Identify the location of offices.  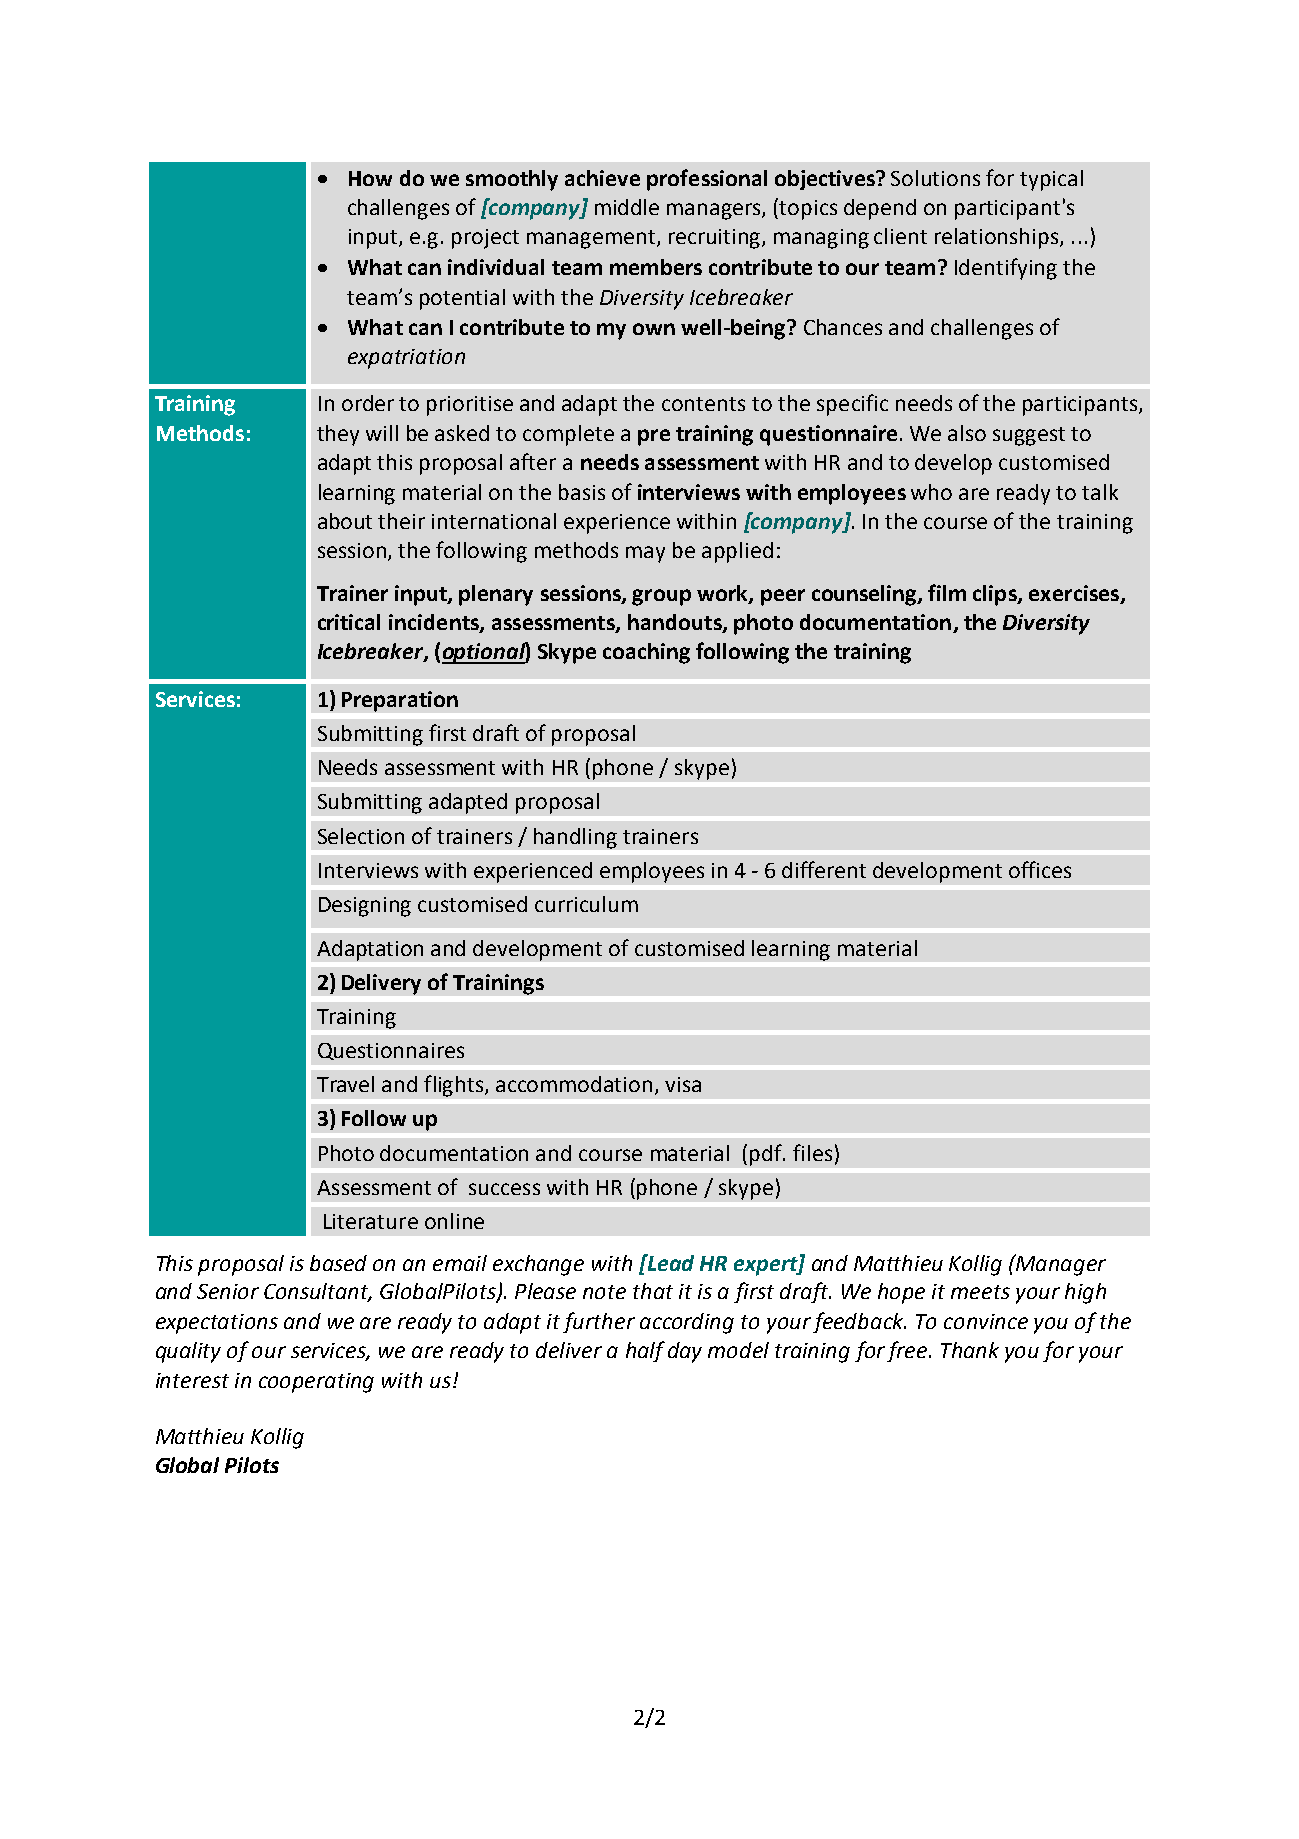
(1040, 869).
